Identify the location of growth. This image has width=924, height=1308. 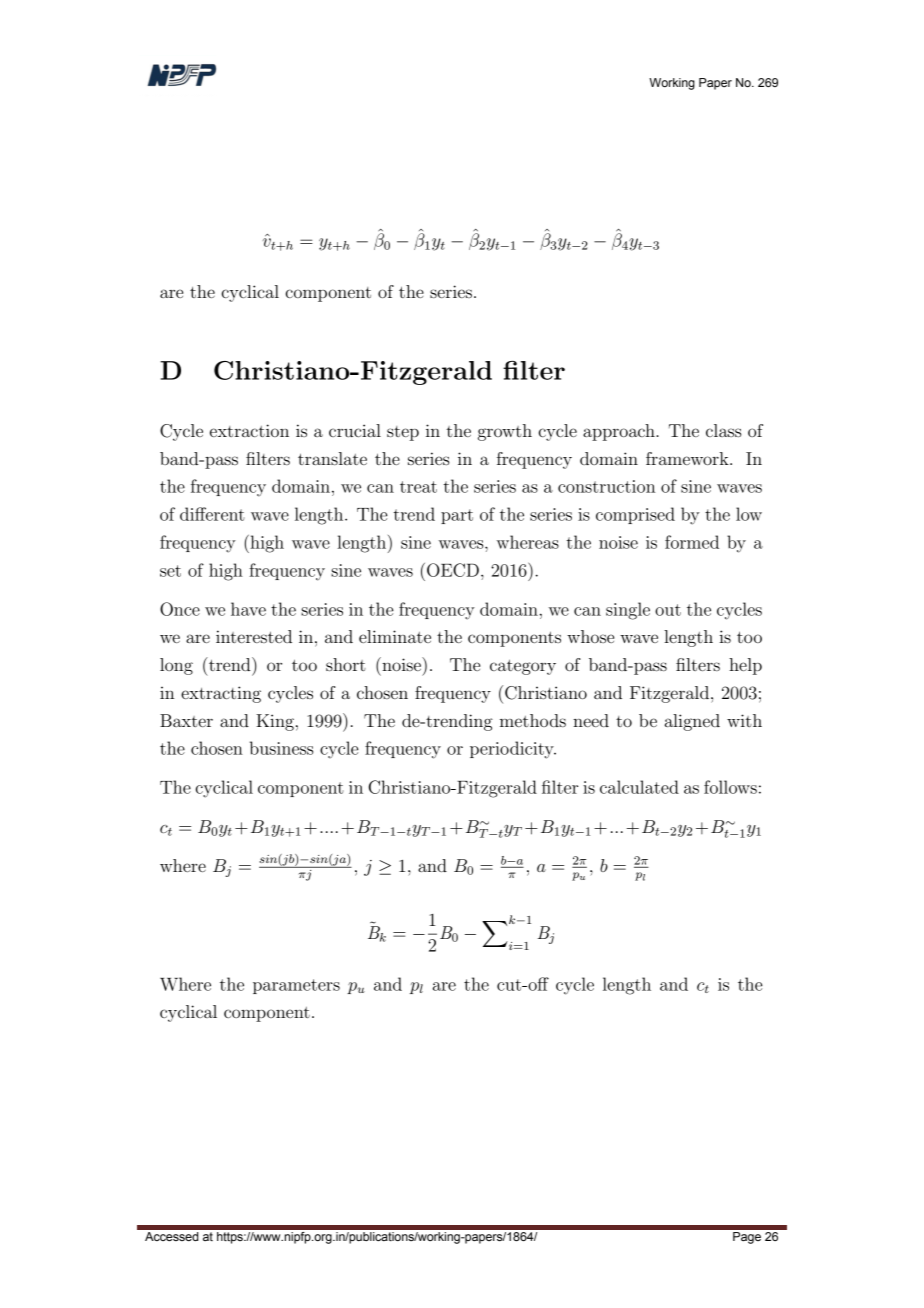
(505, 432).
